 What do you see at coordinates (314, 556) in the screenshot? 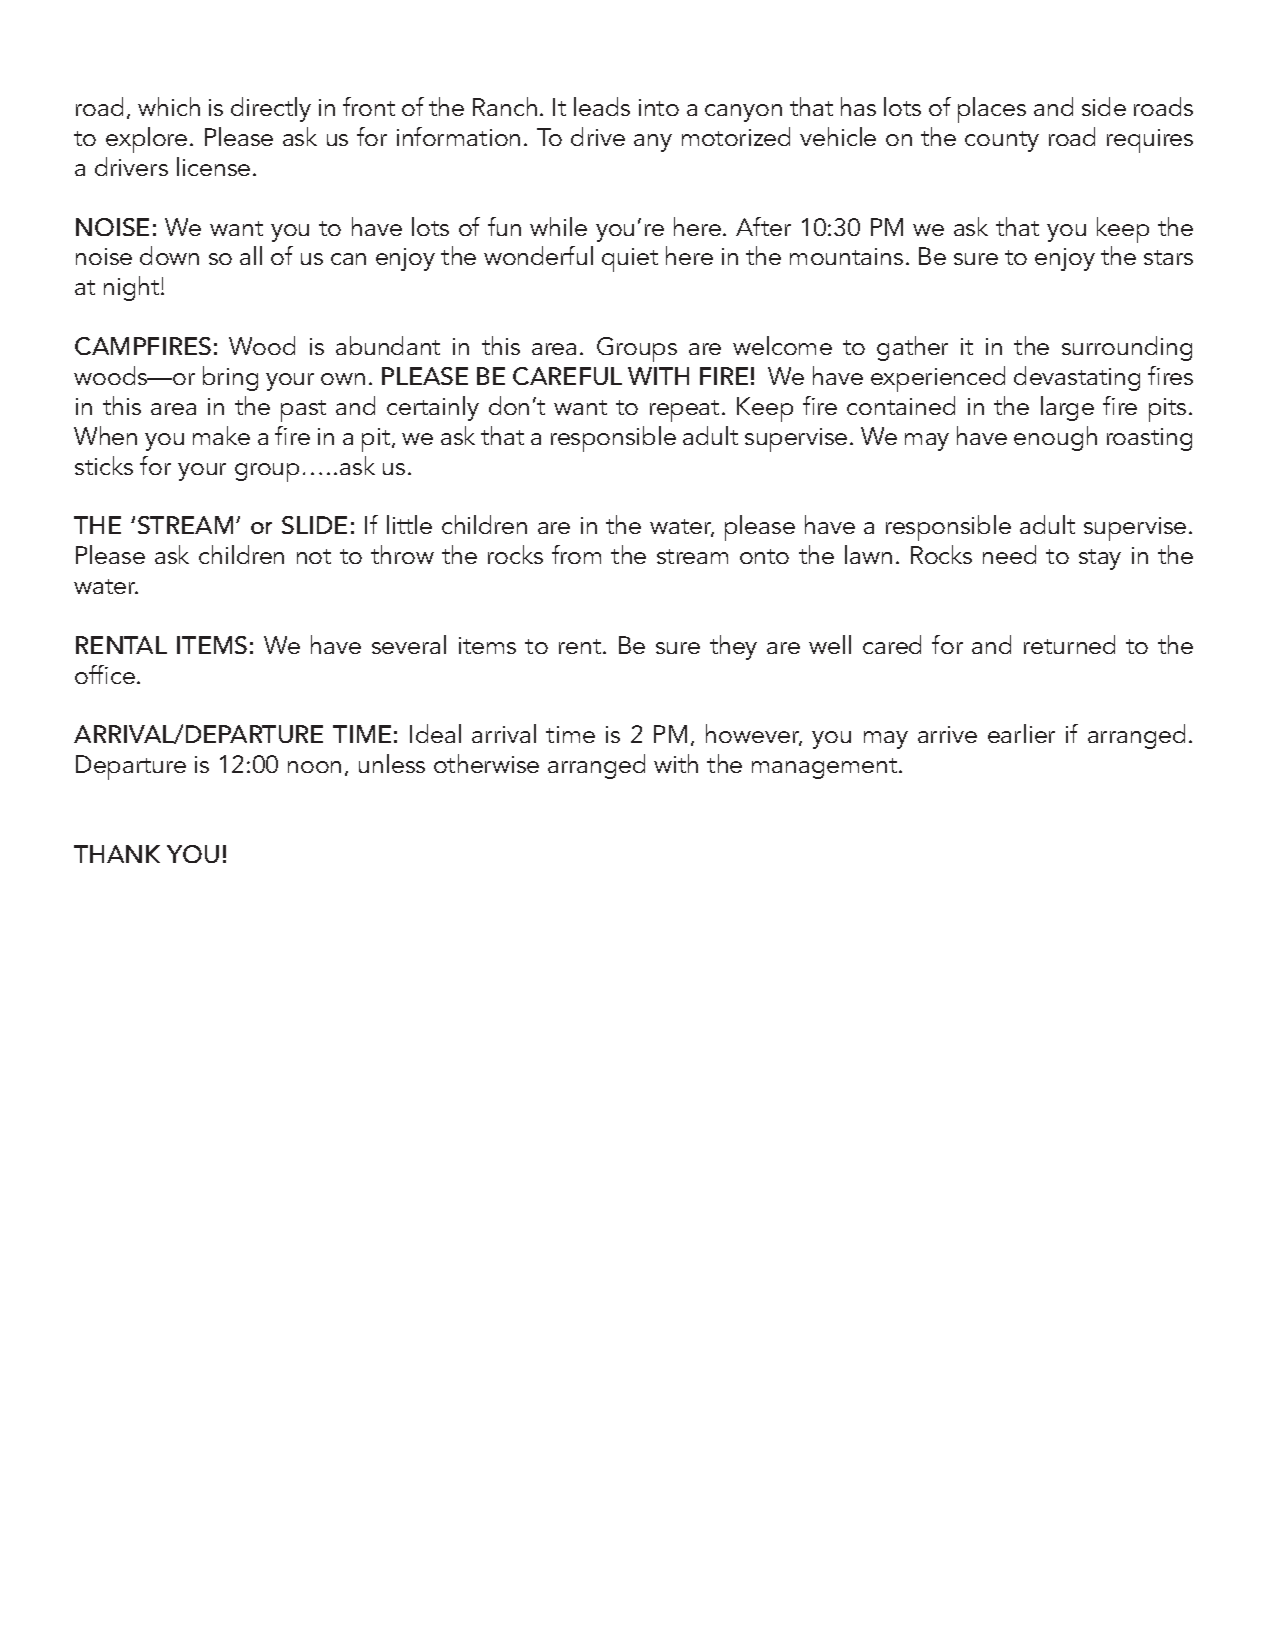
I see `not` at bounding box center [314, 556].
